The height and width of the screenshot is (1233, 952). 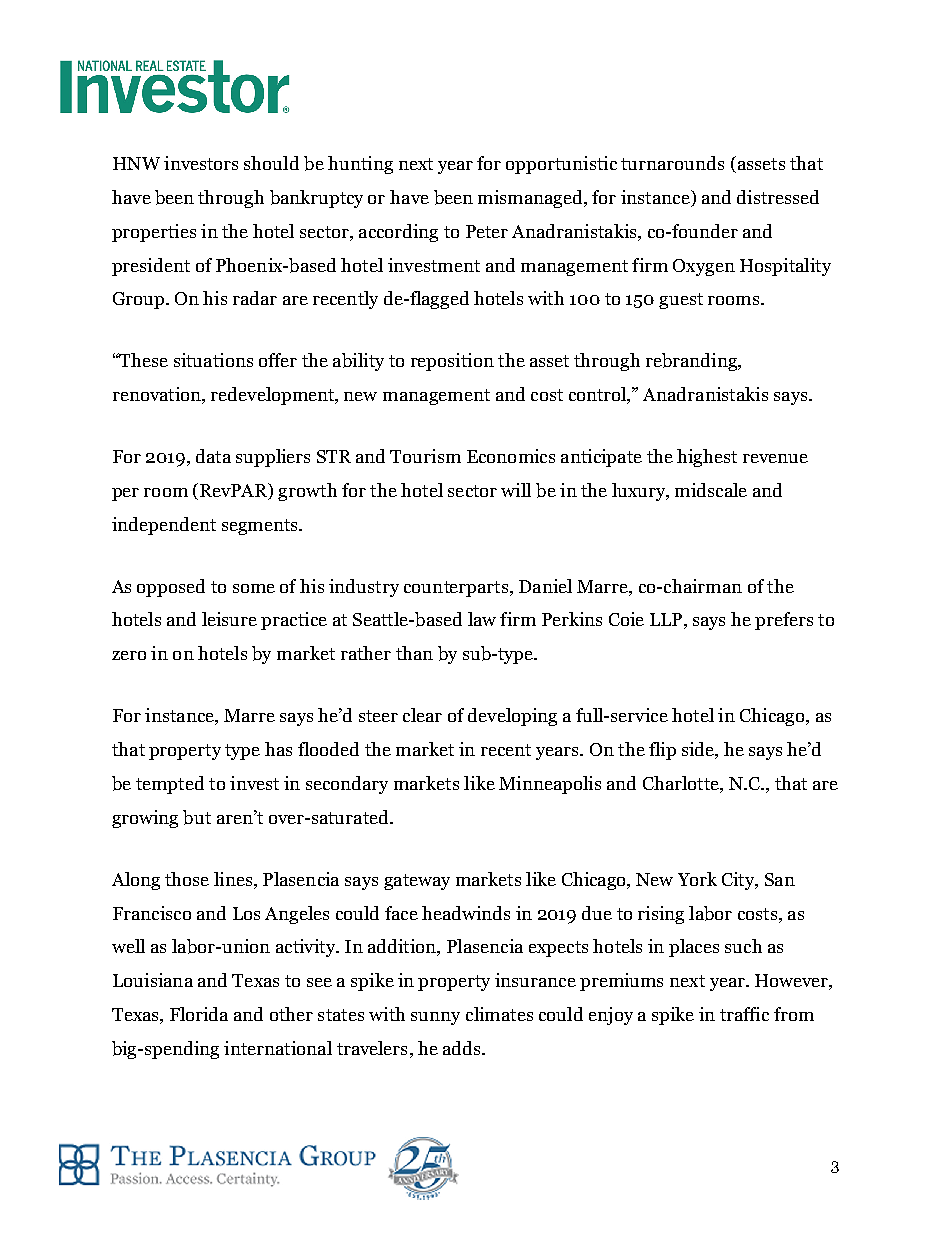 What do you see at coordinates (672, 163) in the screenshot?
I see `turnarounds` at bounding box center [672, 163].
